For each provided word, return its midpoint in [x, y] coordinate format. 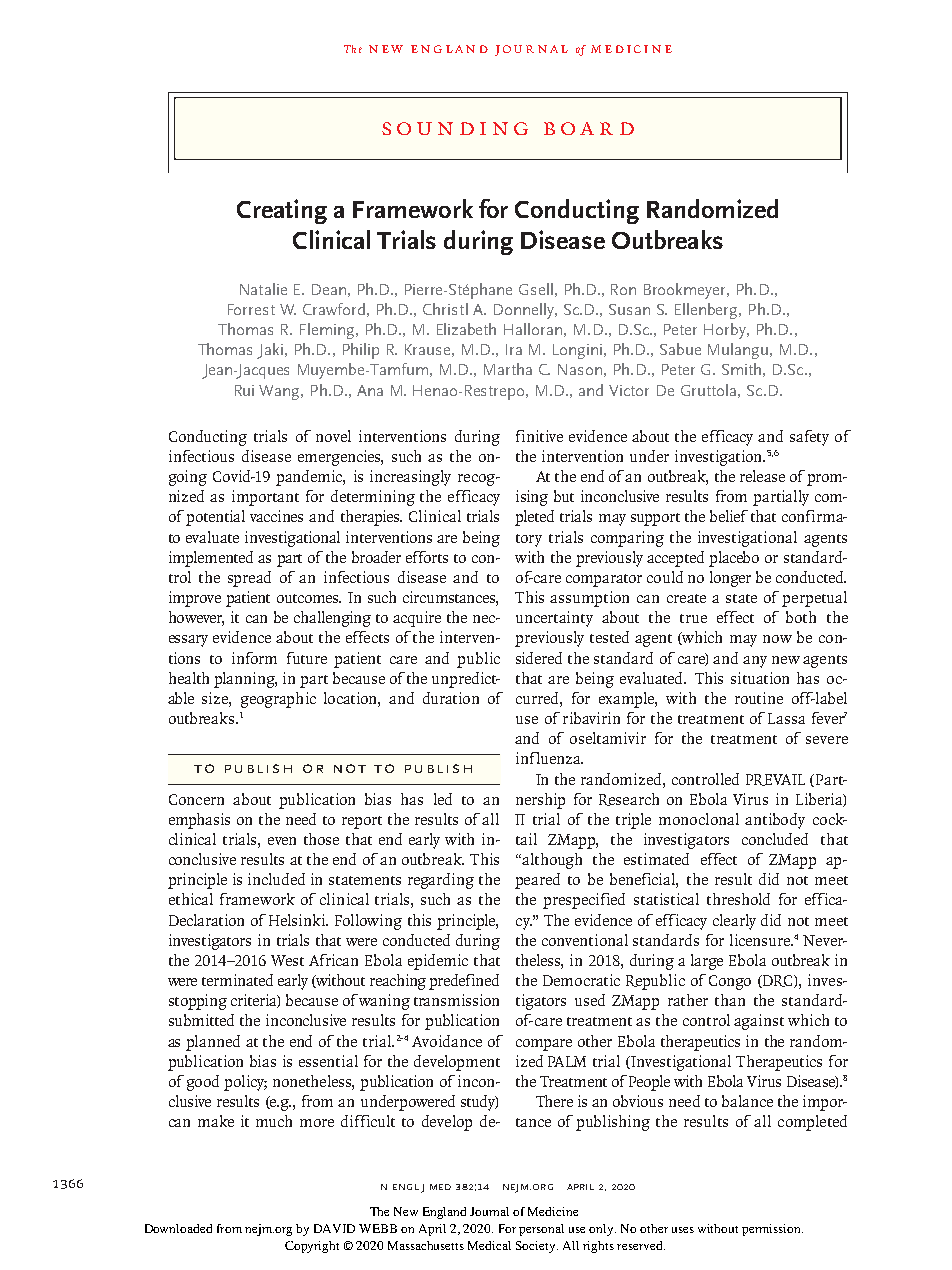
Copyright [312, 1247]
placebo [734, 559]
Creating [282, 211]
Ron [623, 289]
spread [249, 579]
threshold [738, 899]
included [276, 879]
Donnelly [525, 311]
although [551, 861]
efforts [427, 557]
